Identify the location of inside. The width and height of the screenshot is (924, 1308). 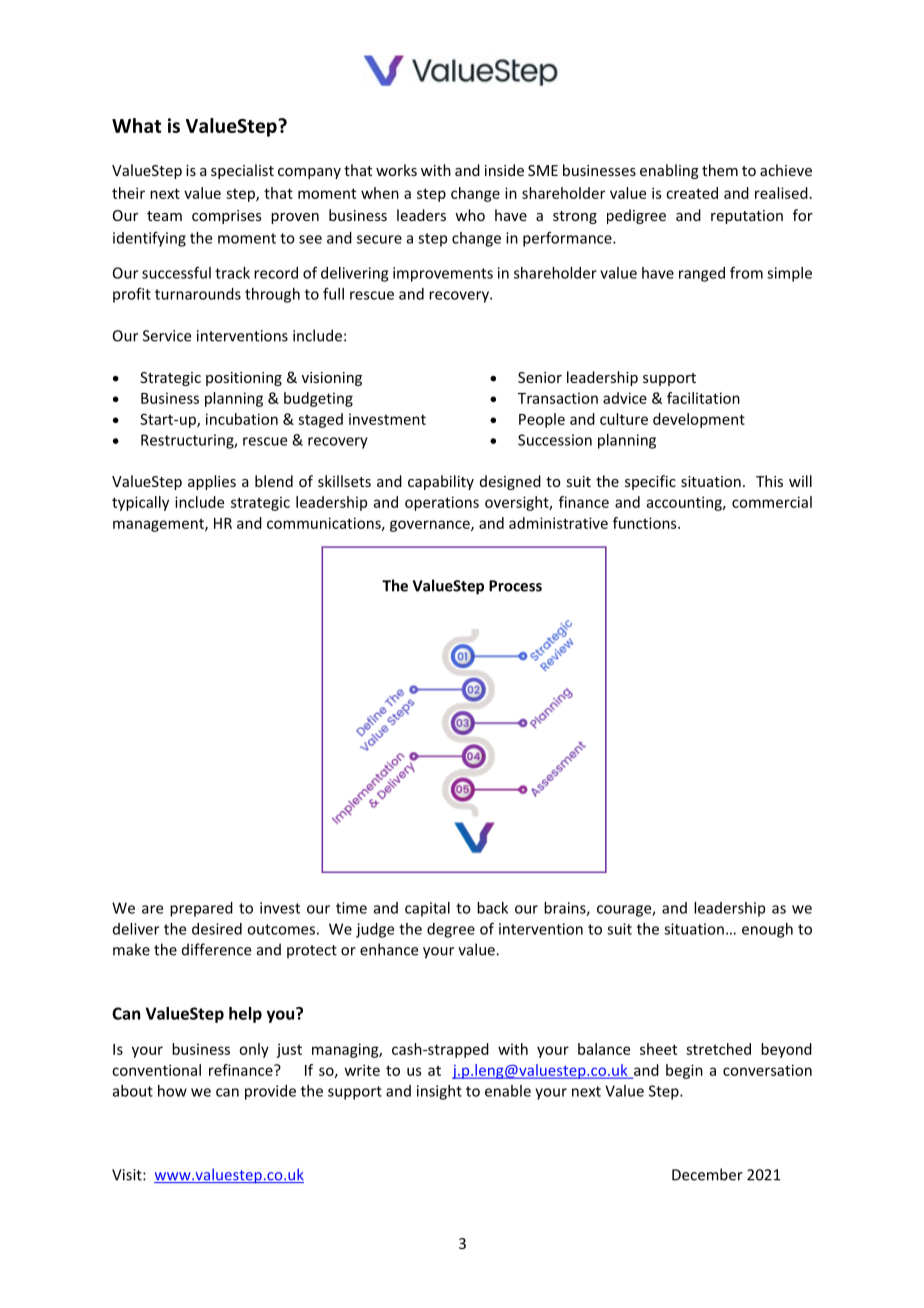
(504, 170).
